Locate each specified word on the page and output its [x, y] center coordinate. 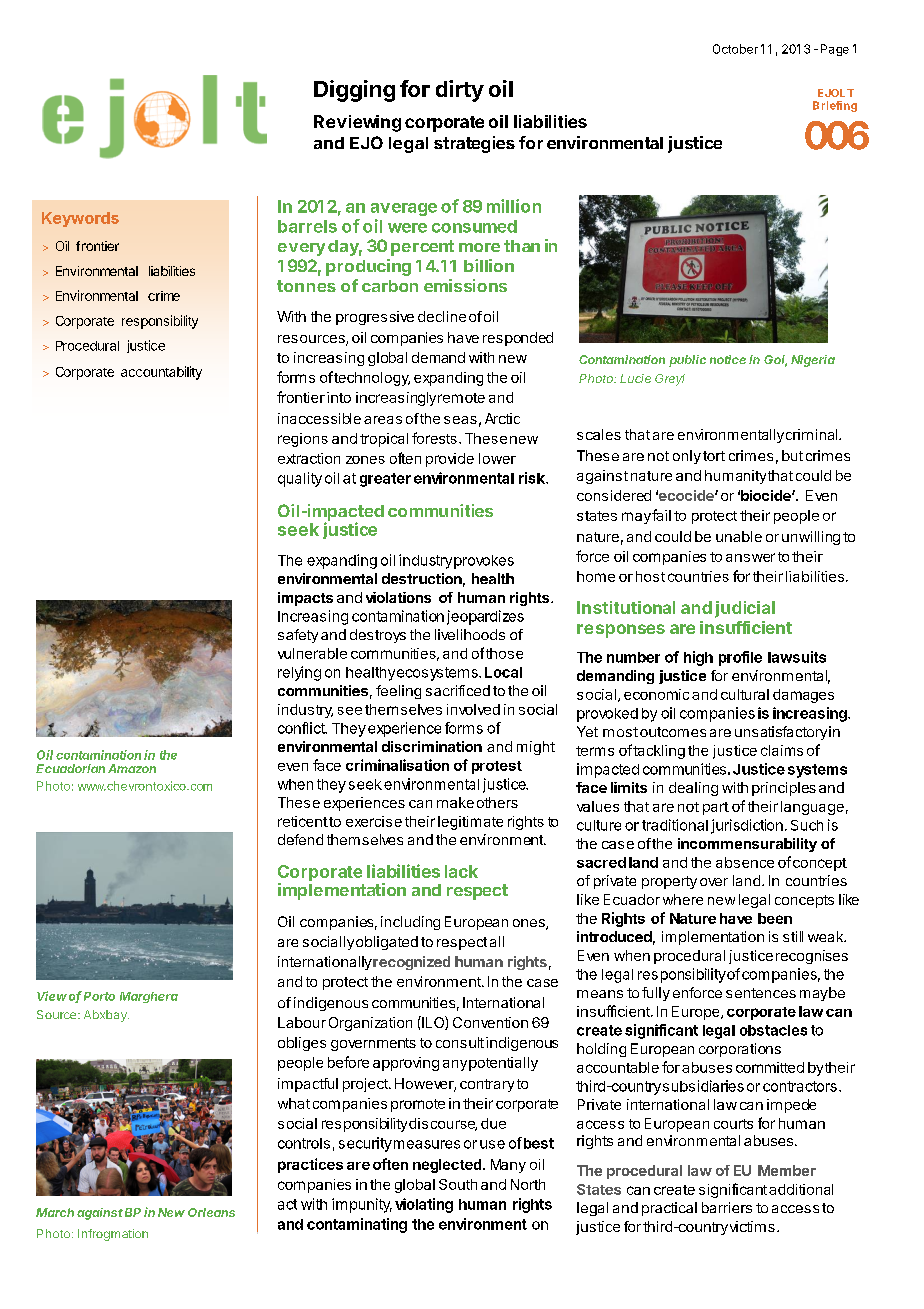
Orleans [211, 1212]
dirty [460, 91]
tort [714, 456]
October [735, 49]
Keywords [80, 219]
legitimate [470, 823]
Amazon [132, 768]
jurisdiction [747, 826]
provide [450, 460]
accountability [161, 373]
